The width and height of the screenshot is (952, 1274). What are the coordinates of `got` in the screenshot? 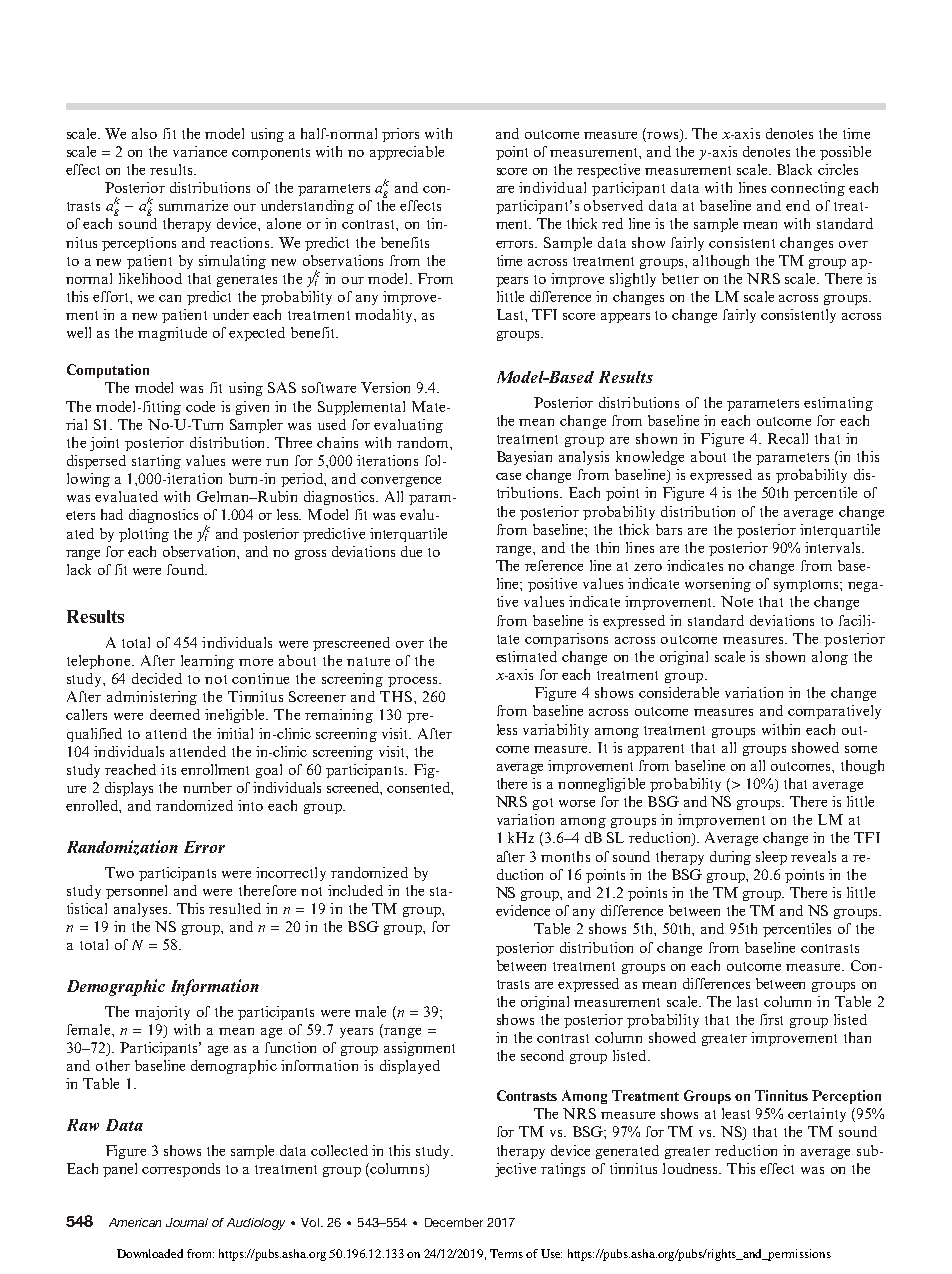 It's located at (543, 804).
